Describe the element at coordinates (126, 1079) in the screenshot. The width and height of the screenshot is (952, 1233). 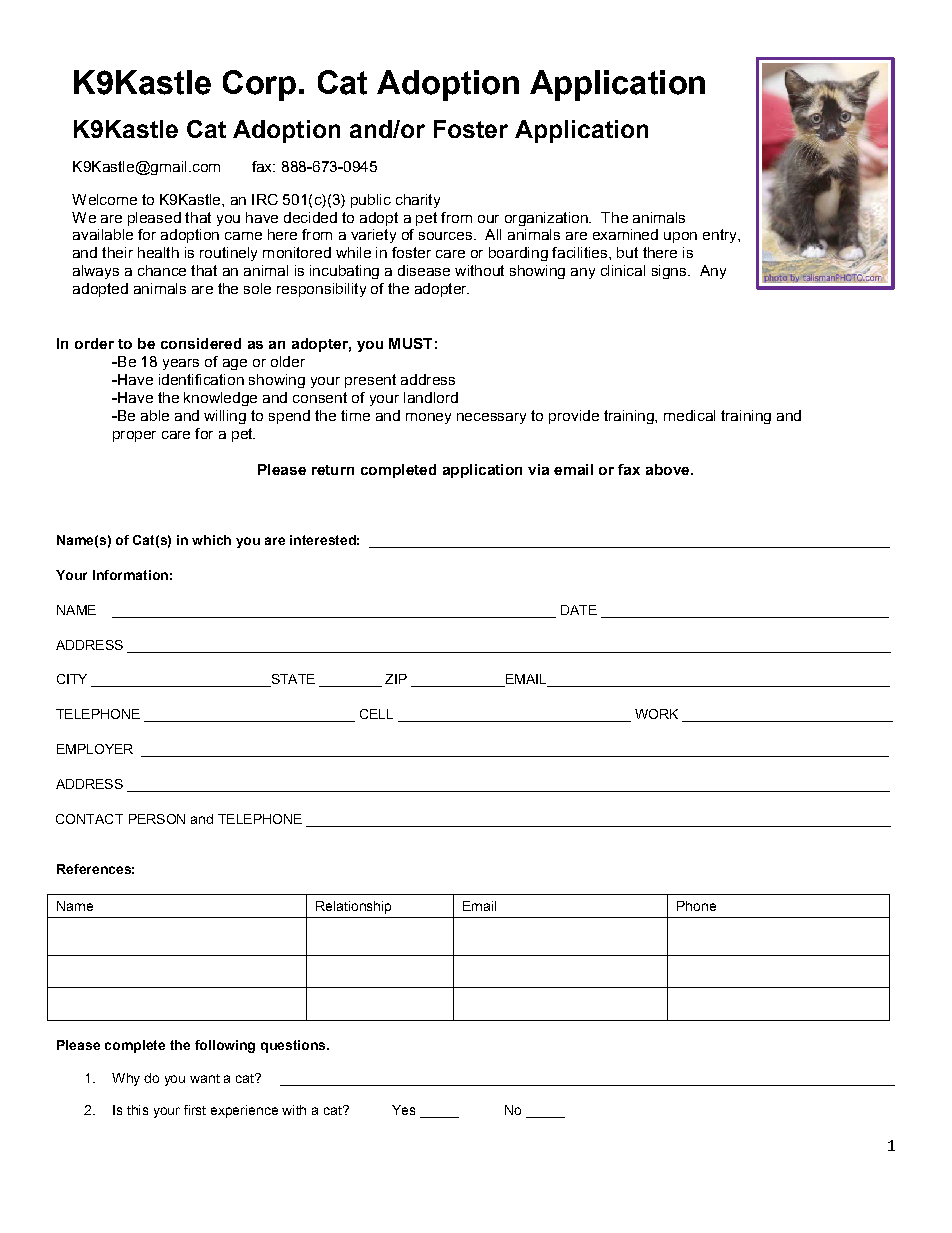
I see `Why` at that location.
